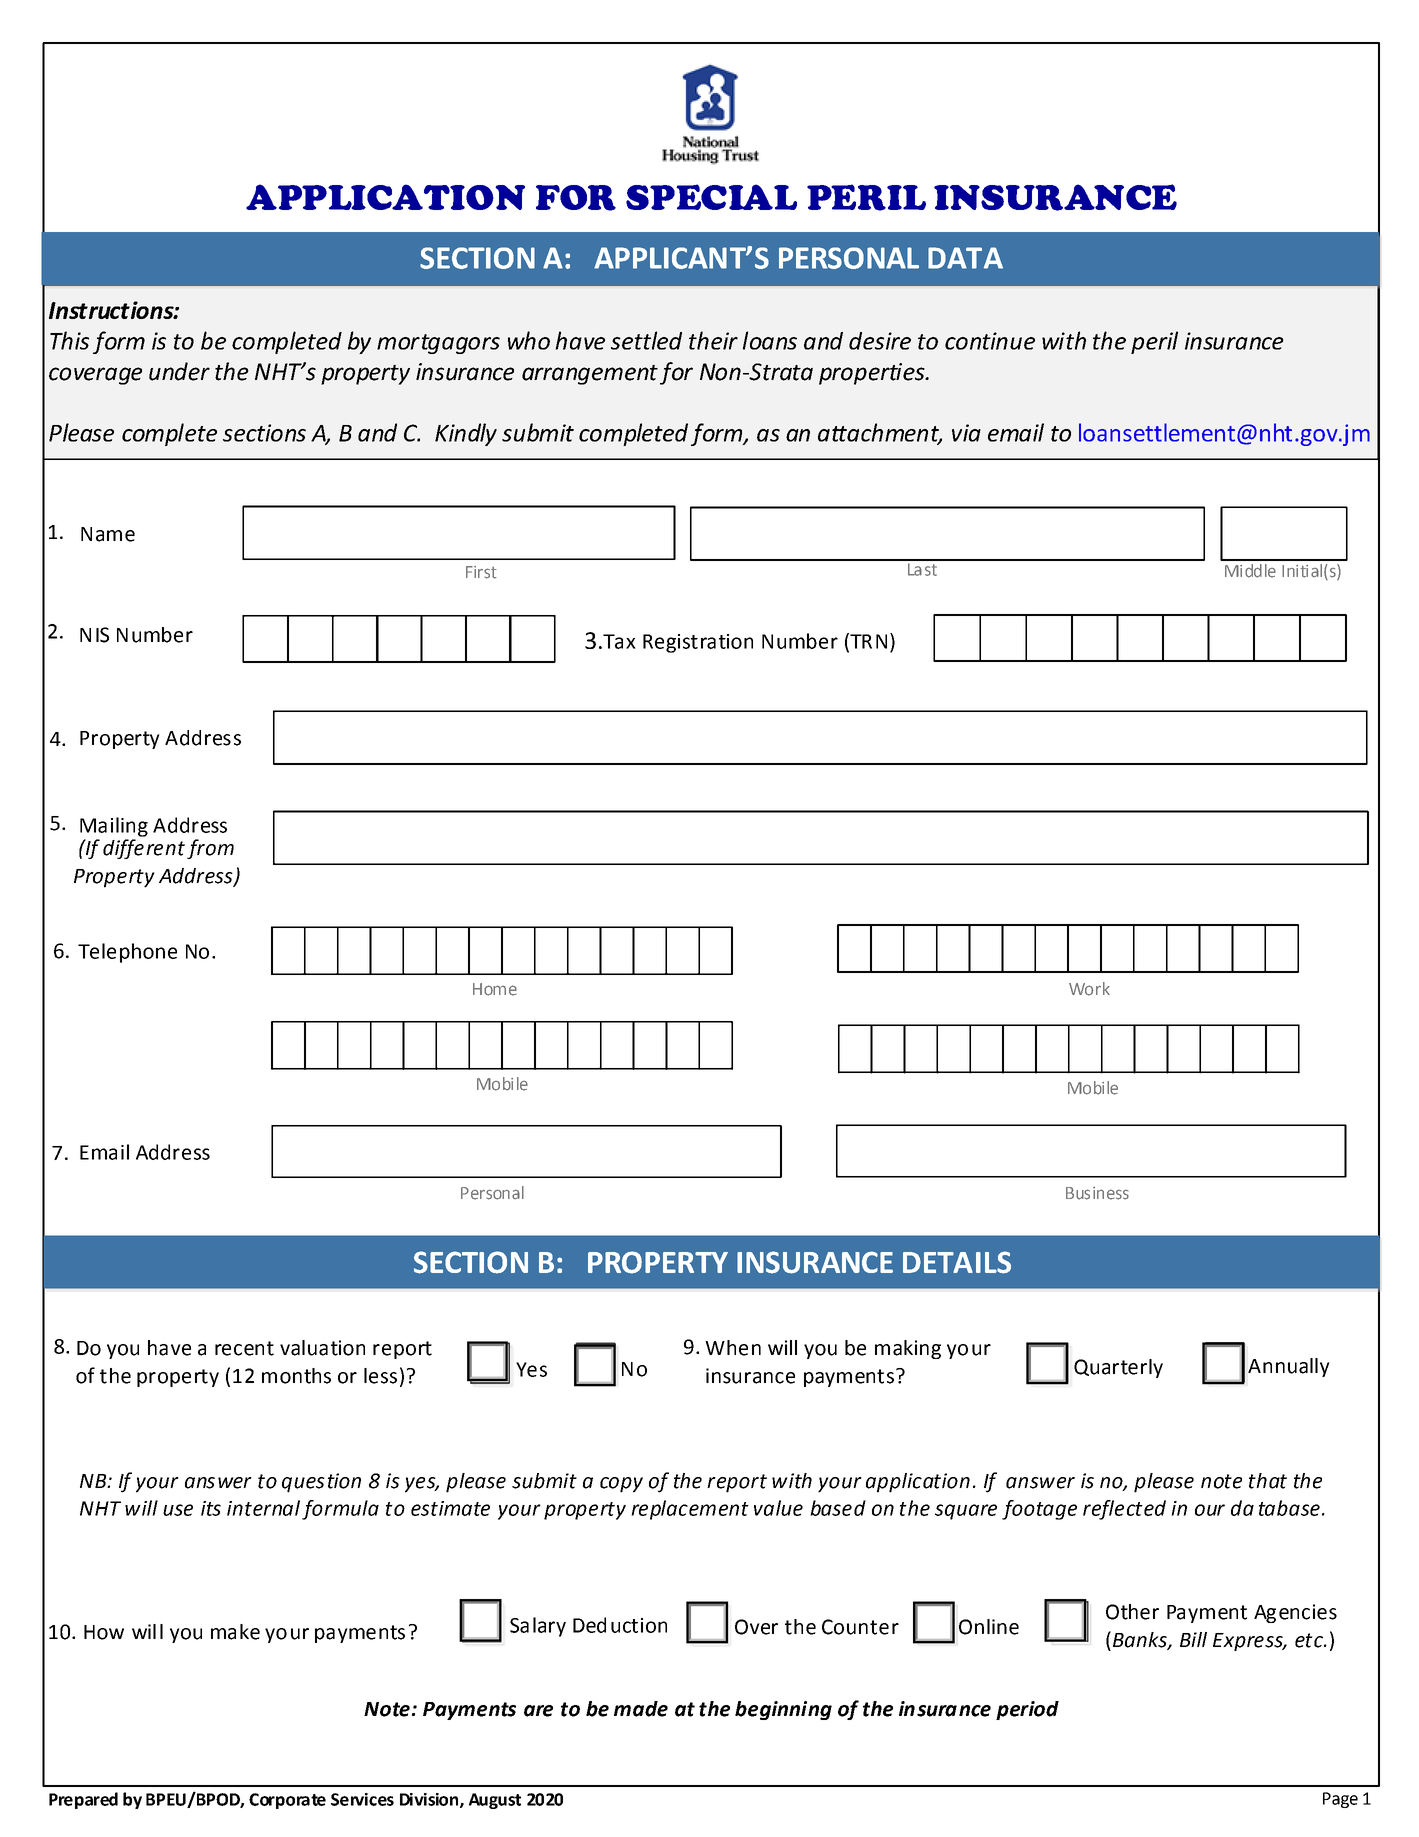 The image size is (1419, 1837). I want to click on Registration, so click(698, 643).
